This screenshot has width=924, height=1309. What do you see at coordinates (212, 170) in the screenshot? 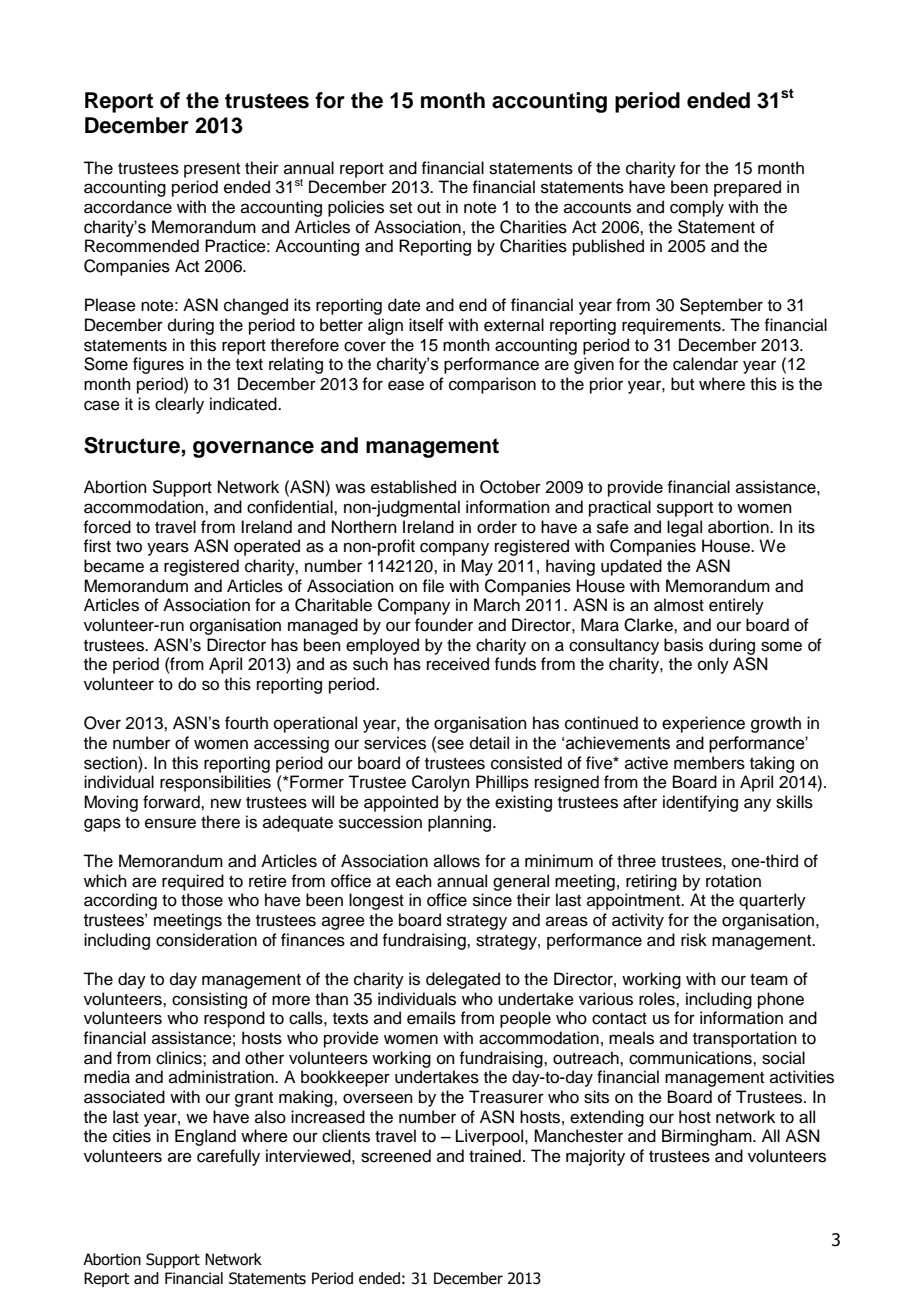
I see `present` at bounding box center [212, 170].
